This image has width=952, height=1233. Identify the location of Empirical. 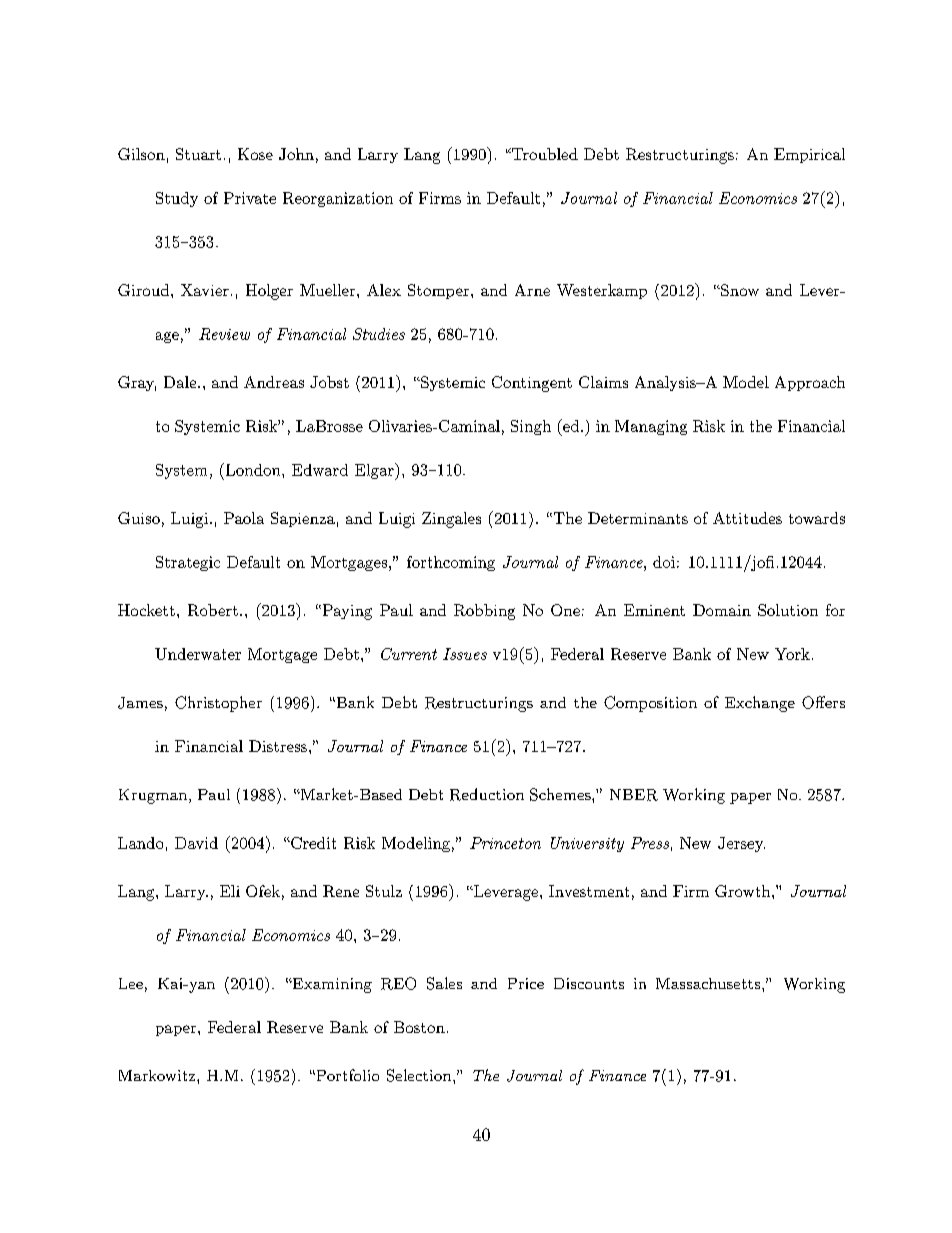
(809, 155).
